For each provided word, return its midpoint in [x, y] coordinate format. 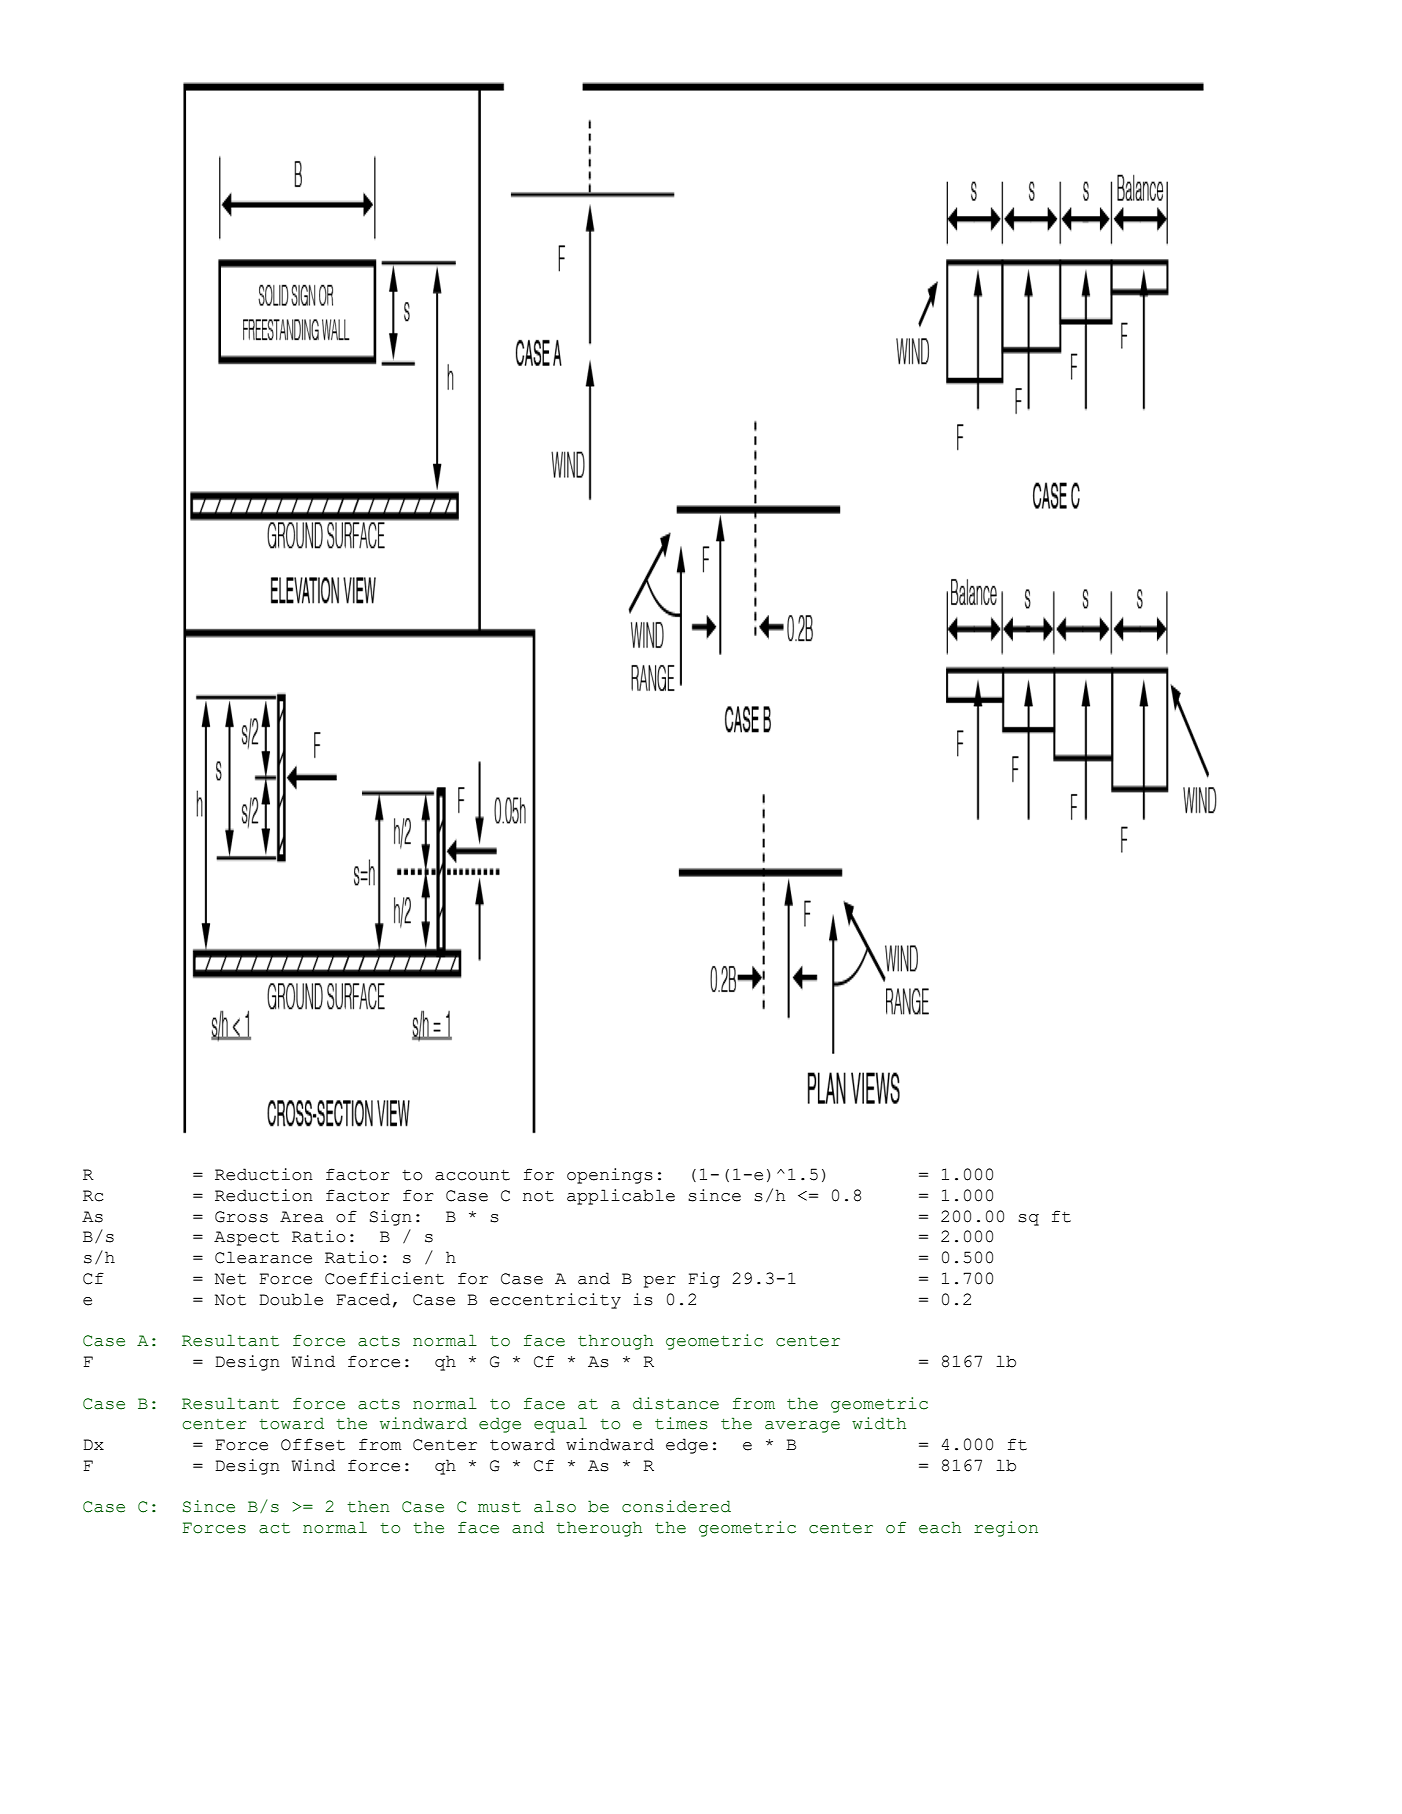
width [879, 1423]
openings [610, 1176]
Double [291, 1299]
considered [676, 1506]
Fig [704, 1280]
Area [302, 1217]
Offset [313, 1444]
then [368, 1506]
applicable [621, 1197]
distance [676, 1403]
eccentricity [555, 1301]
